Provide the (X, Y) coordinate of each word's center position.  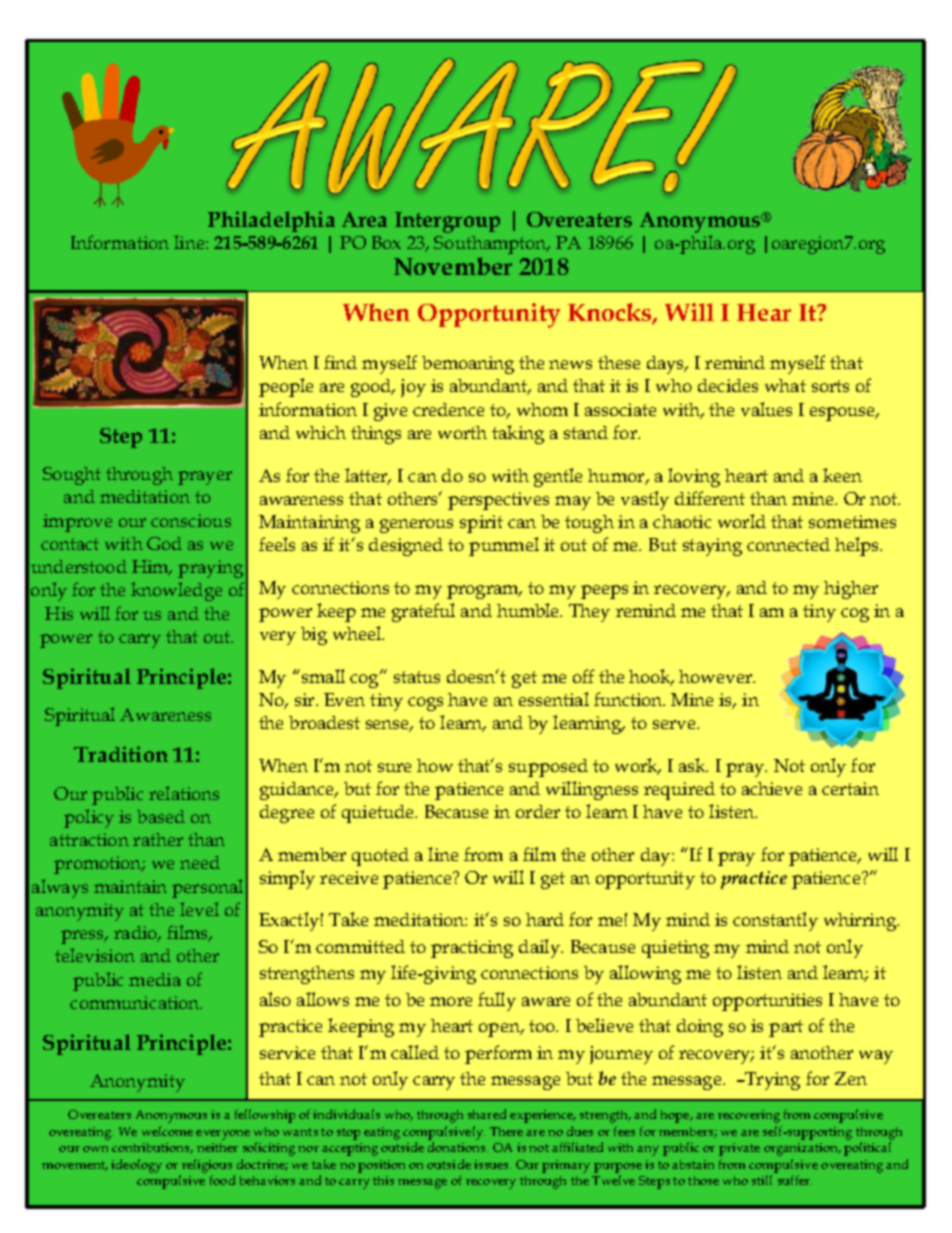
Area (364, 219)
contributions (152, 1148)
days (667, 365)
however (717, 676)
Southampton (492, 245)
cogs (425, 704)
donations (458, 1147)
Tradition (121, 754)
